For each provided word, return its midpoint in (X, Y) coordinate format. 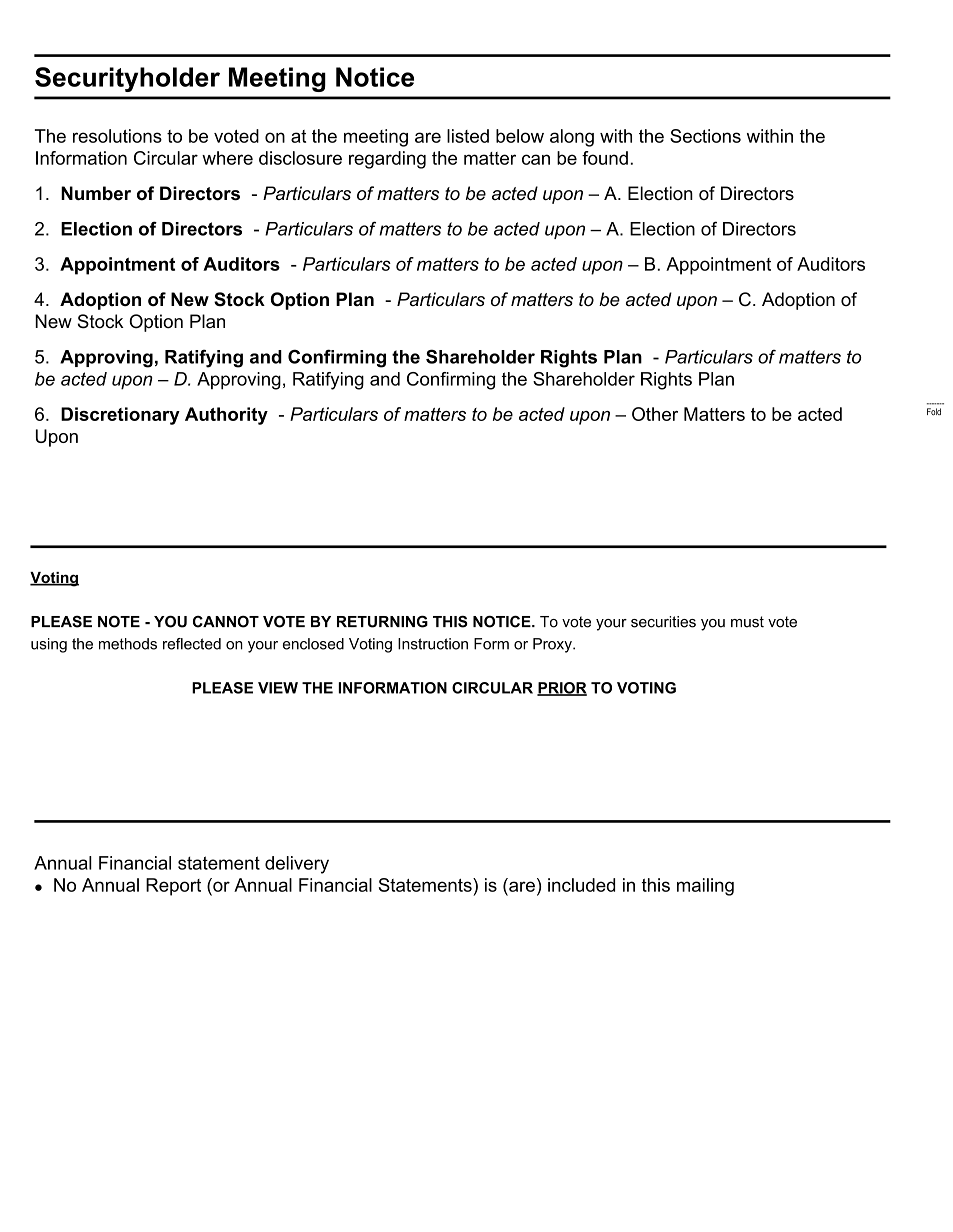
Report (173, 887)
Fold (934, 412)
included (581, 885)
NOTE (119, 621)
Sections (705, 136)
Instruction (433, 644)
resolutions (117, 136)
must (747, 622)
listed (468, 136)
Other (655, 414)
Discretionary (120, 416)
